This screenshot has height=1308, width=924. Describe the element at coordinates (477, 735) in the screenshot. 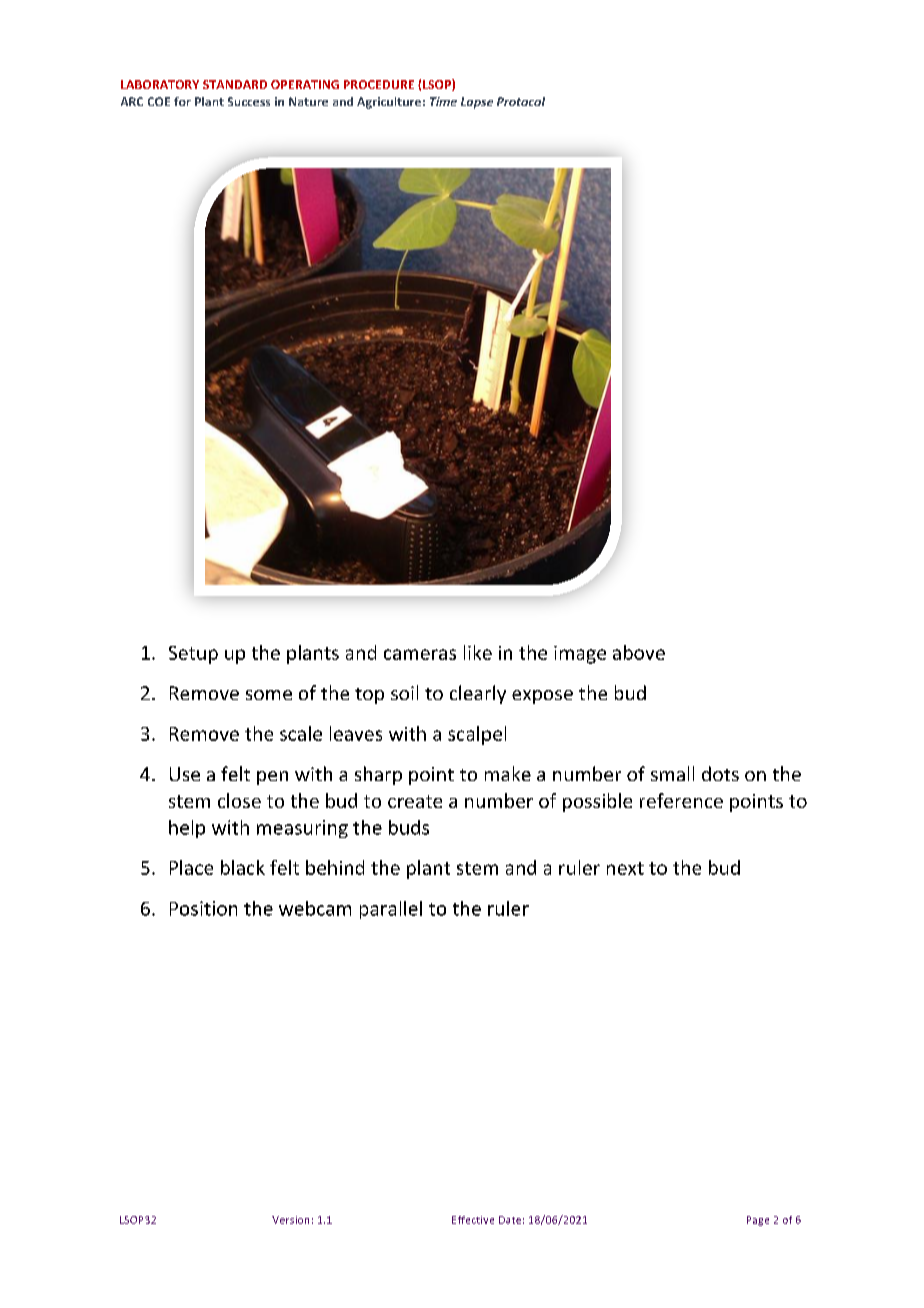

I see `scalpel` at that location.
